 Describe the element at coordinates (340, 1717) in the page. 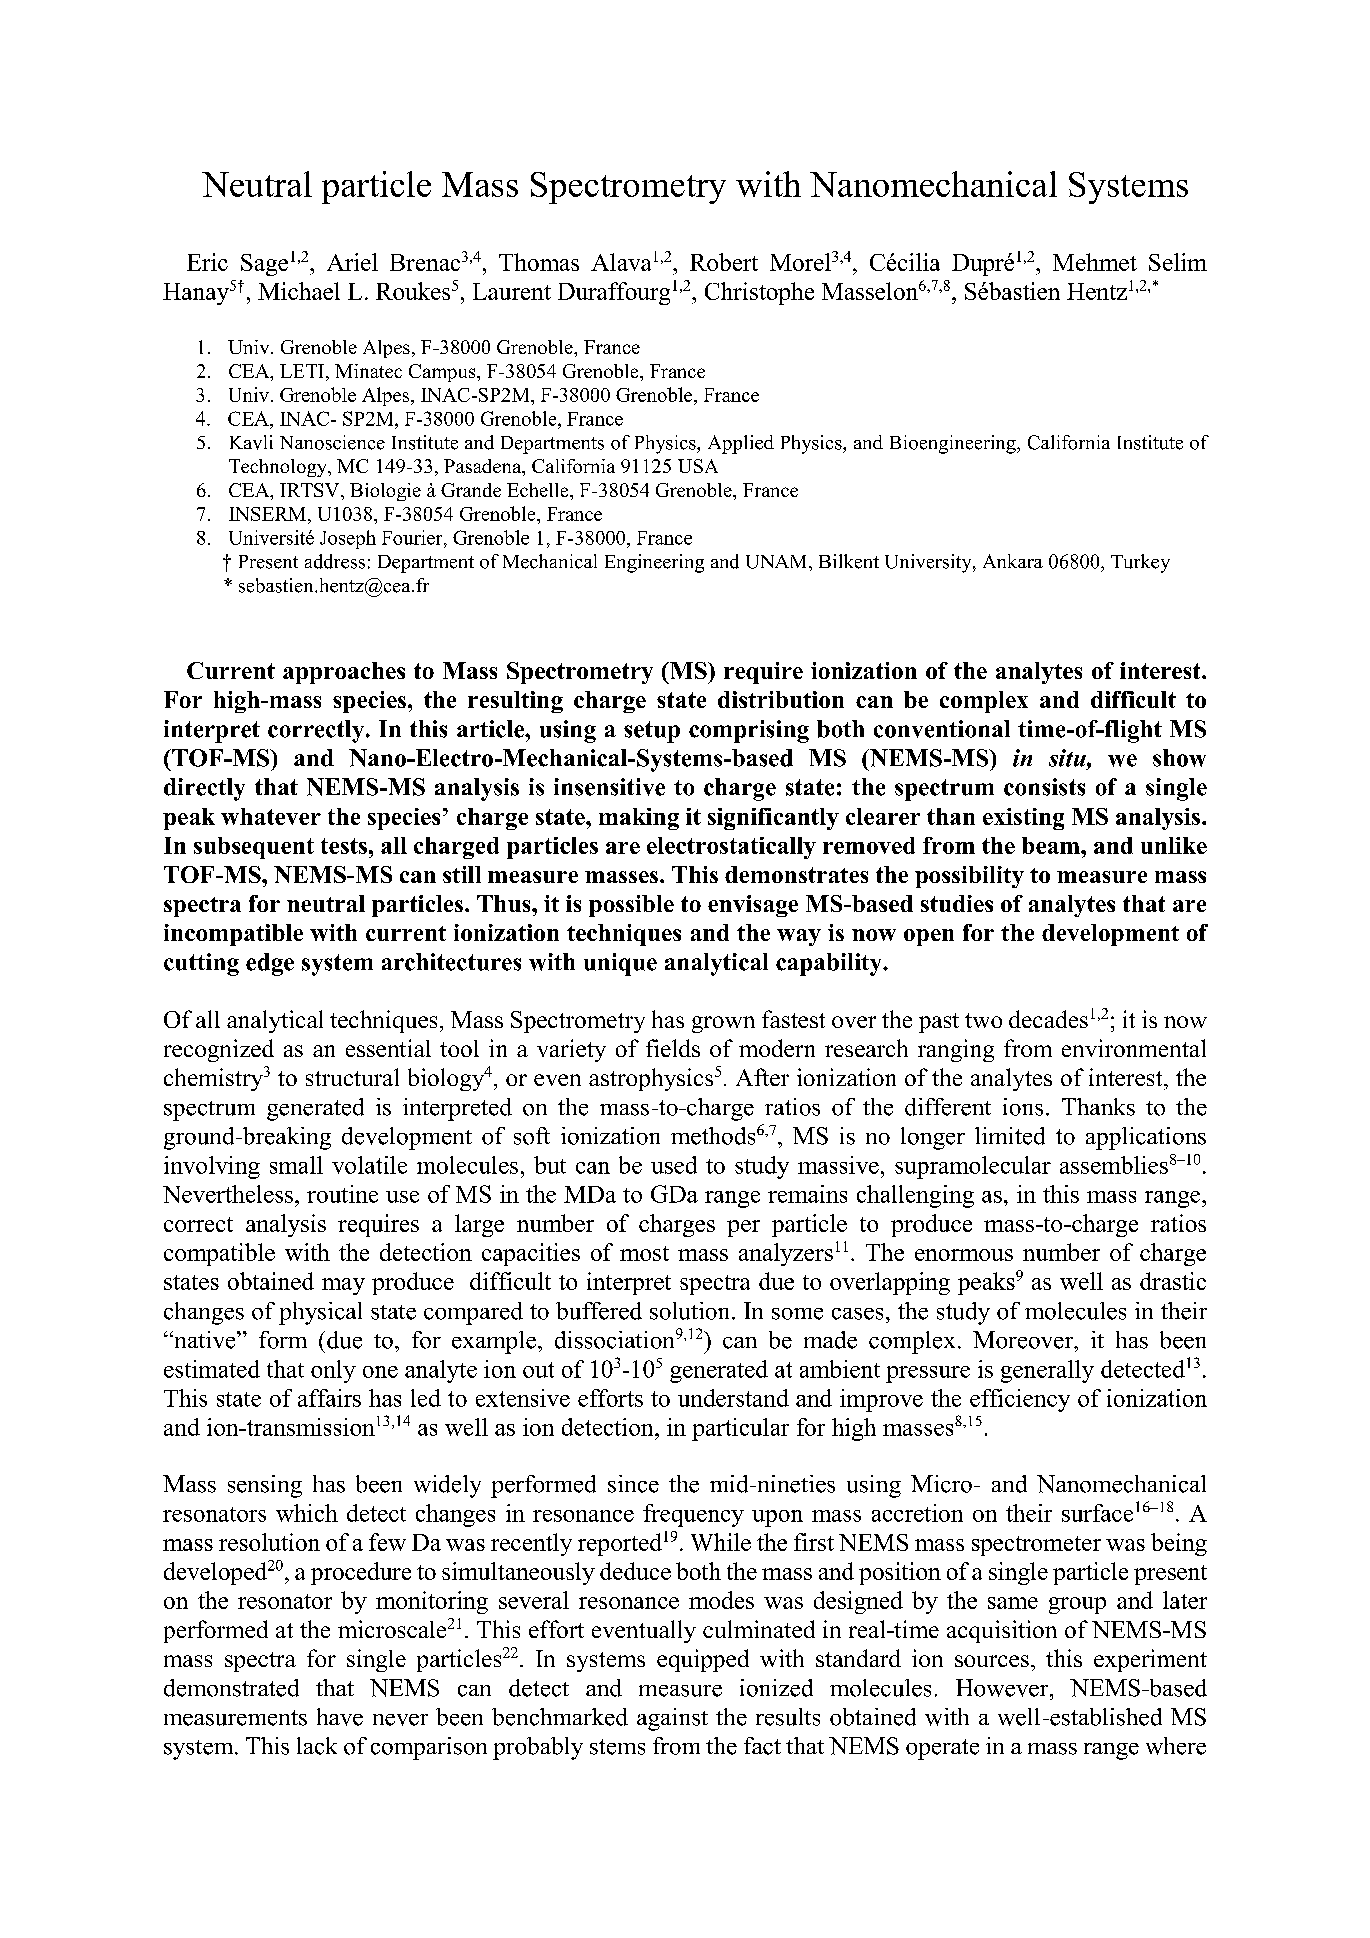

I see `have` at that location.
